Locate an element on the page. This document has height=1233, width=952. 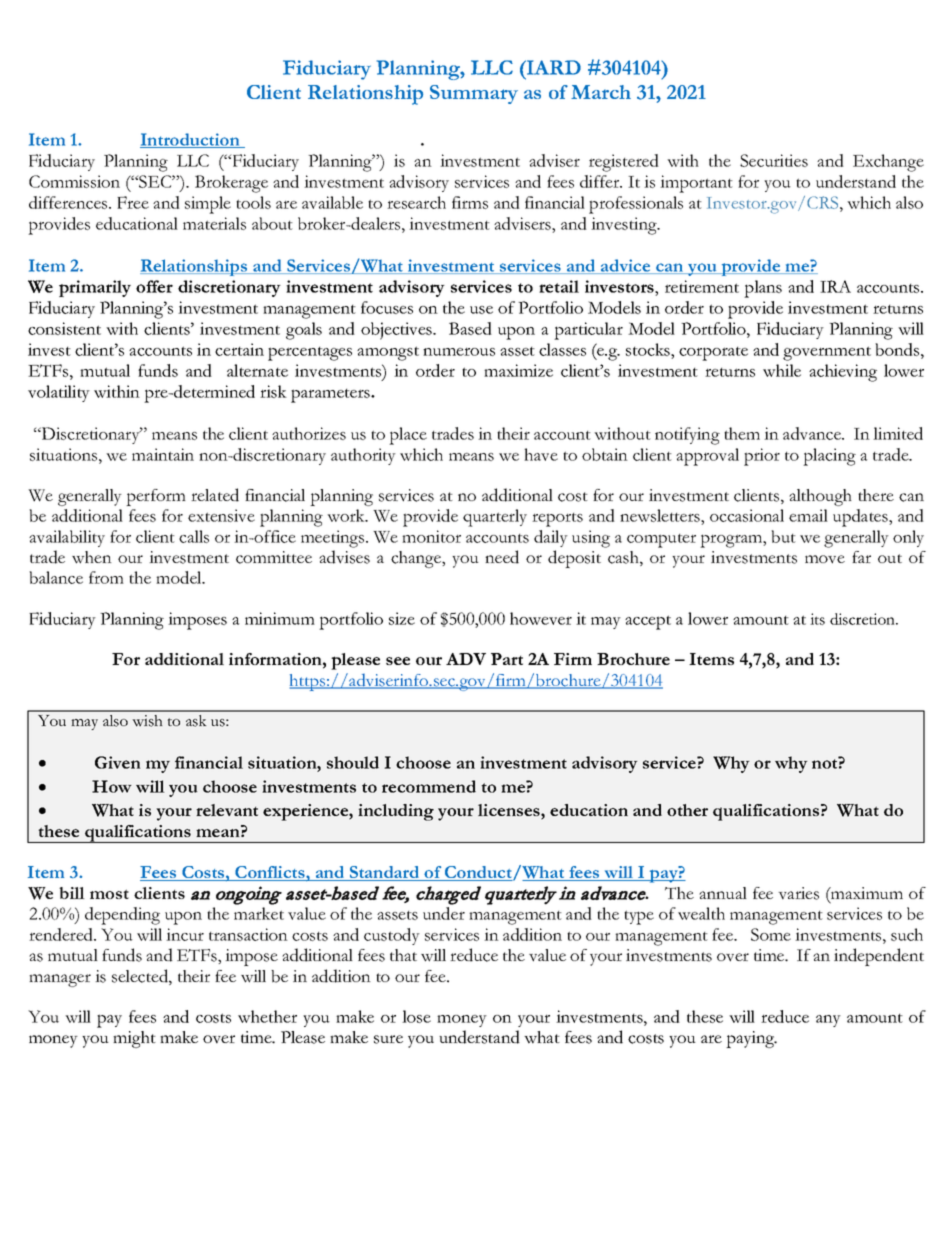
might is located at coordinates (134, 1039).
